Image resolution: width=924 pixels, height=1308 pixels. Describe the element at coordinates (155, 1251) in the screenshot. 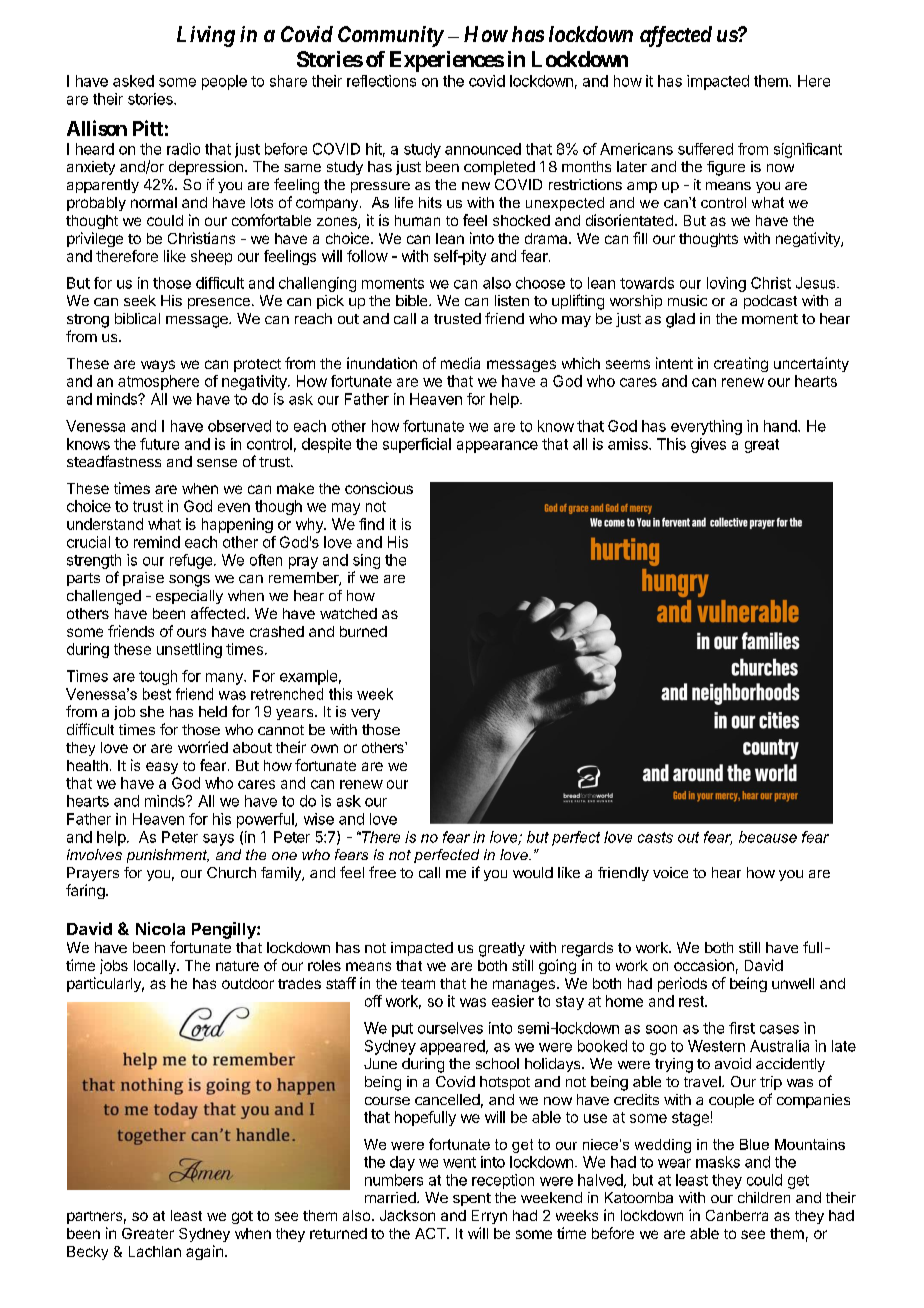

I see `Lachlan` at that location.
